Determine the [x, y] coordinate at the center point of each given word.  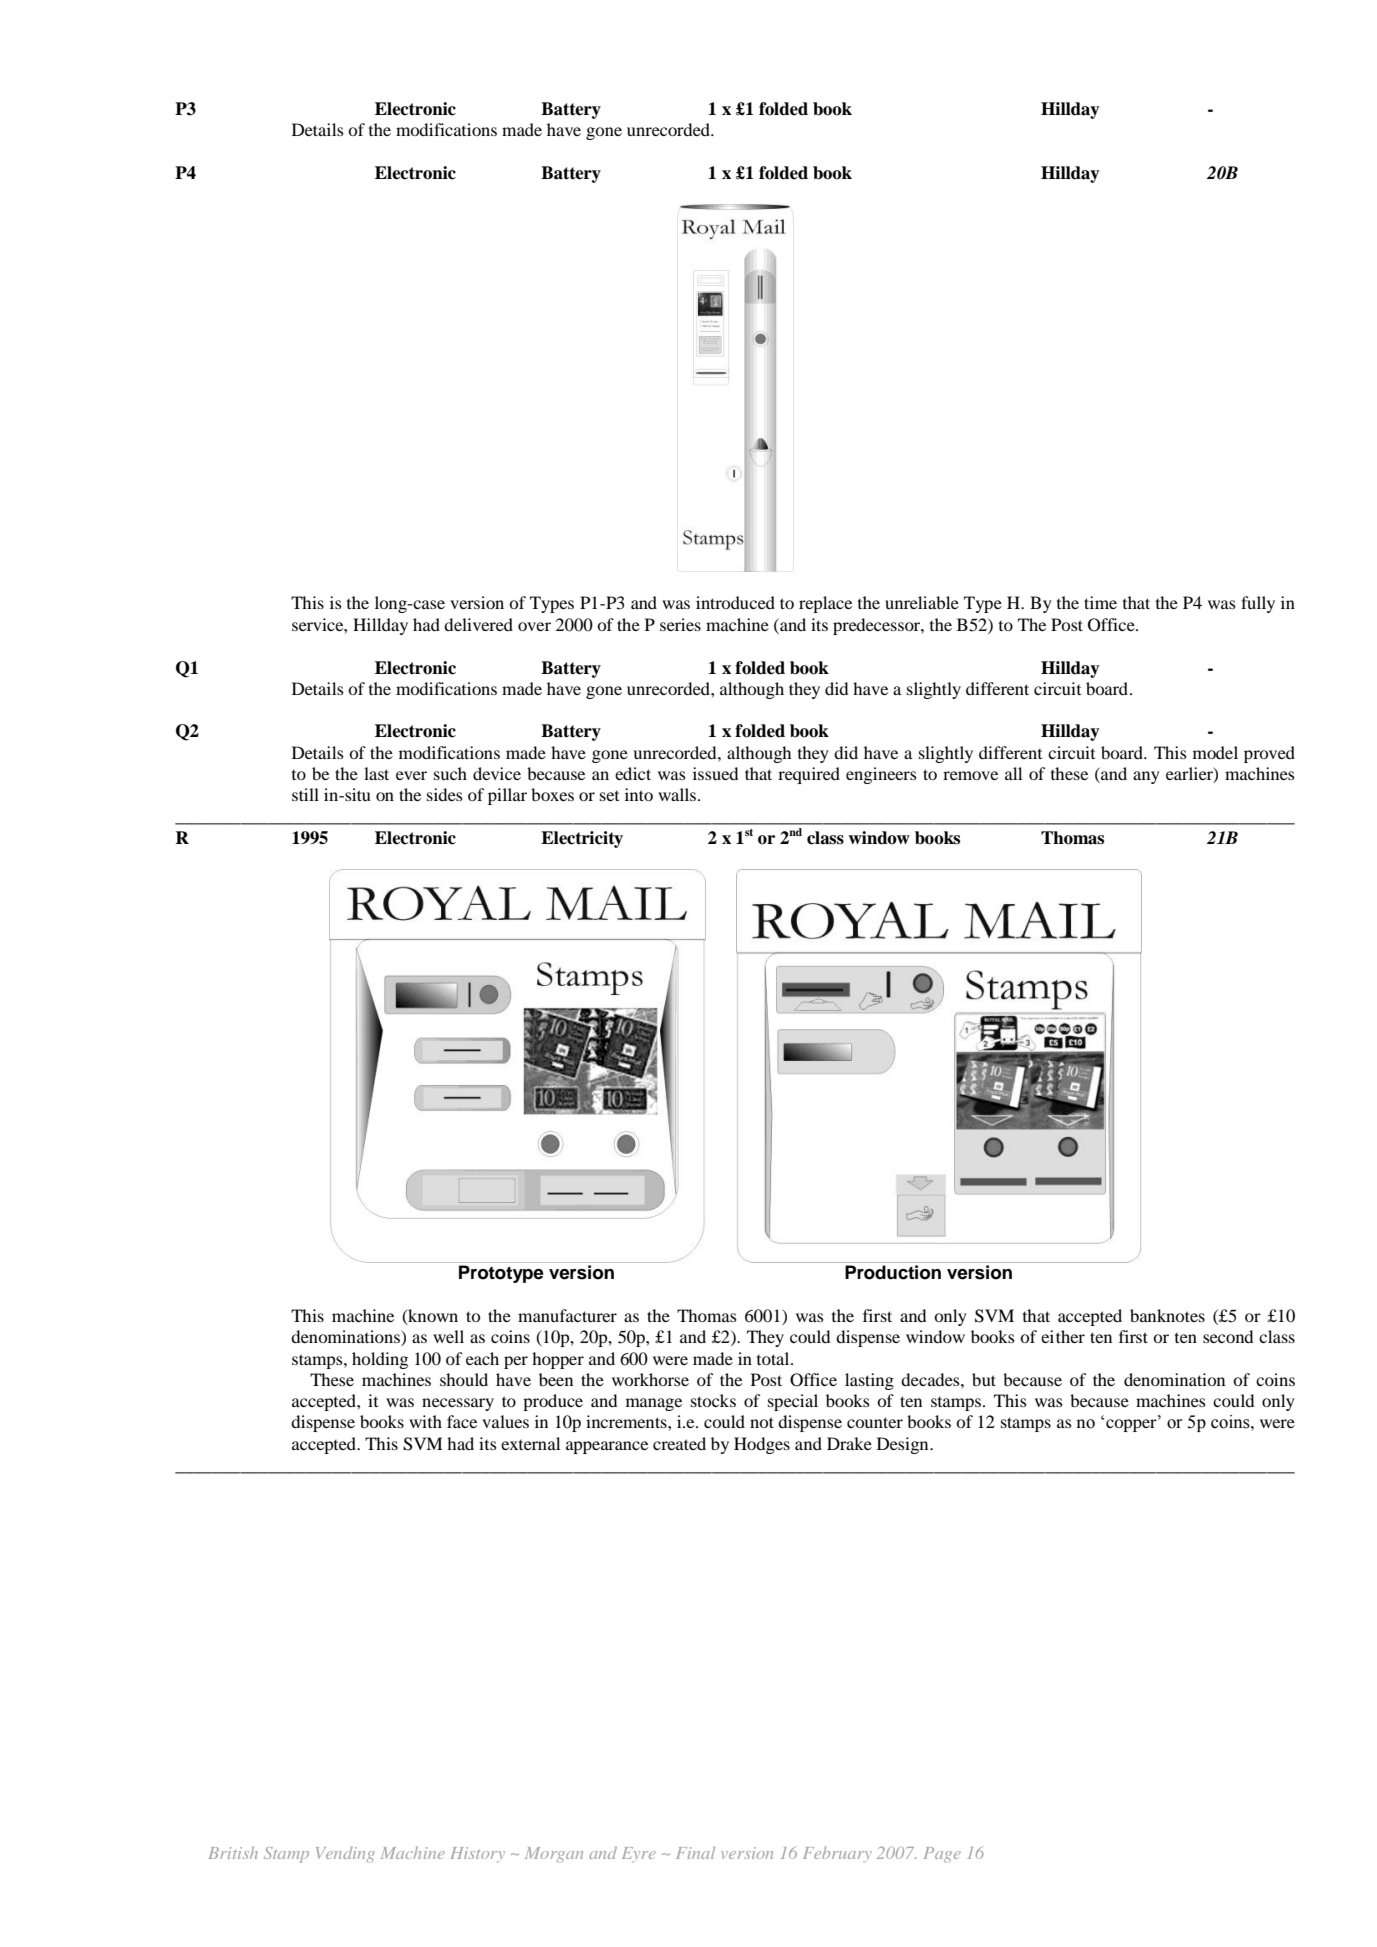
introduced [735, 602]
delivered [478, 624]
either [1063, 1336]
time [1100, 602]
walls [677, 794]
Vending [345, 1854]
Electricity [582, 839]
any [1146, 777]
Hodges [762, 1445]
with [425, 1421]
